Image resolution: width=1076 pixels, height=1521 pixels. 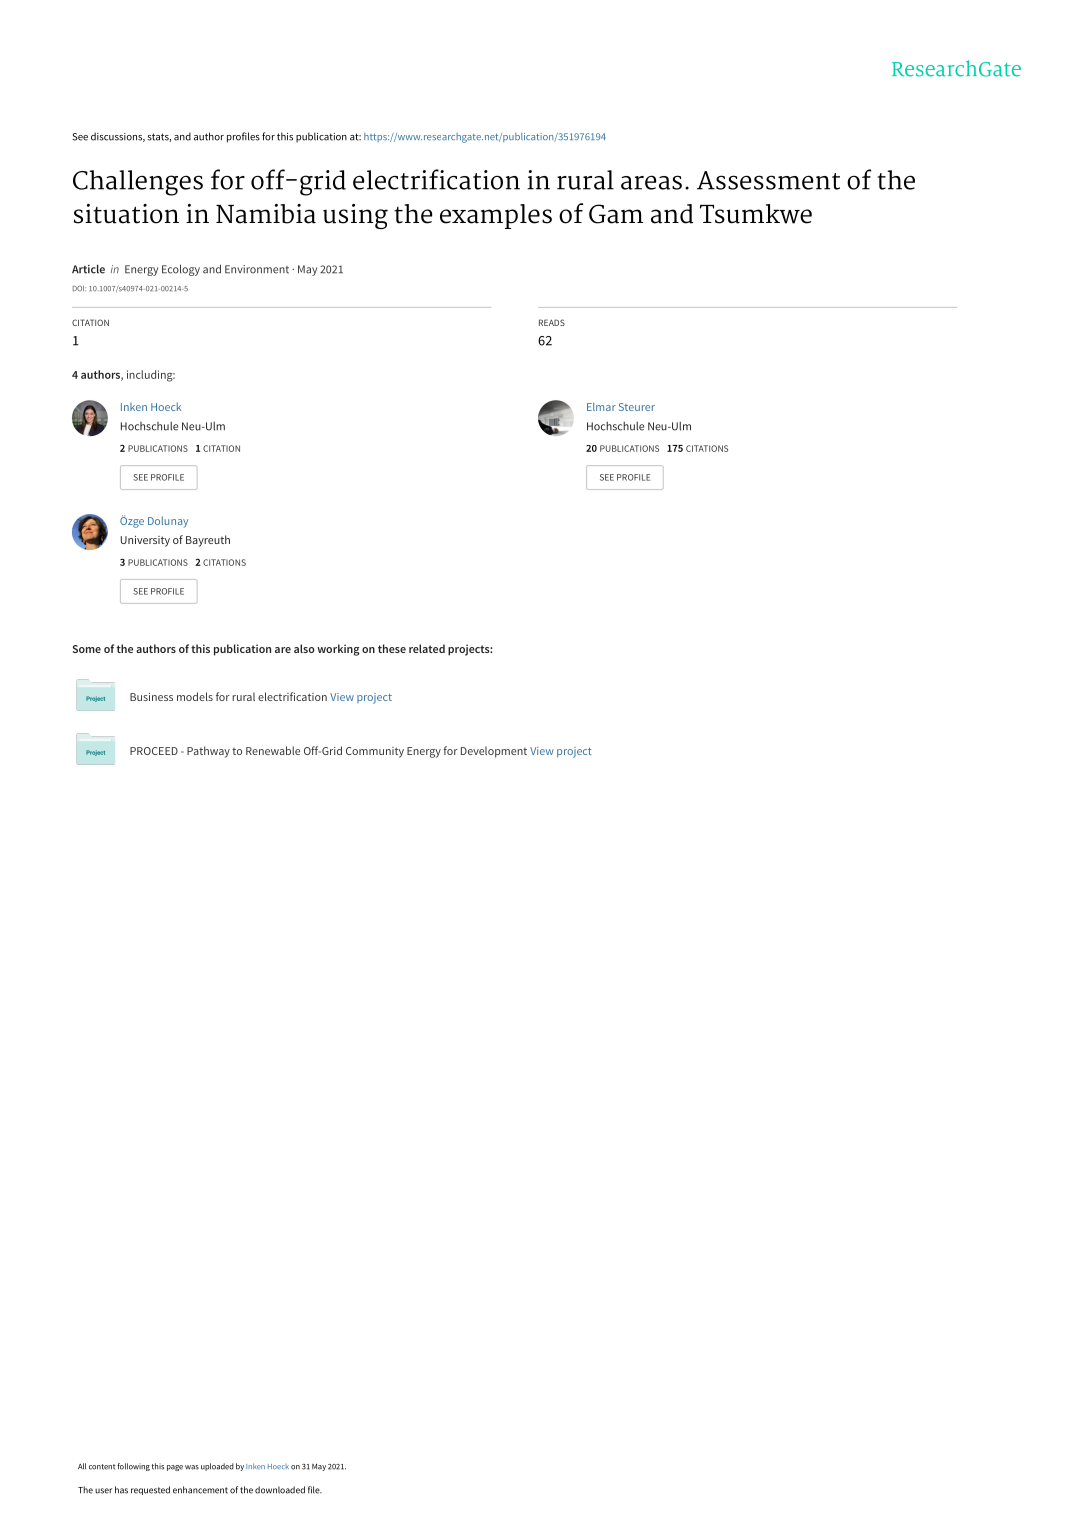 What do you see at coordinates (651, 182) in the page?
I see `areas` at bounding box center [651, 182].
